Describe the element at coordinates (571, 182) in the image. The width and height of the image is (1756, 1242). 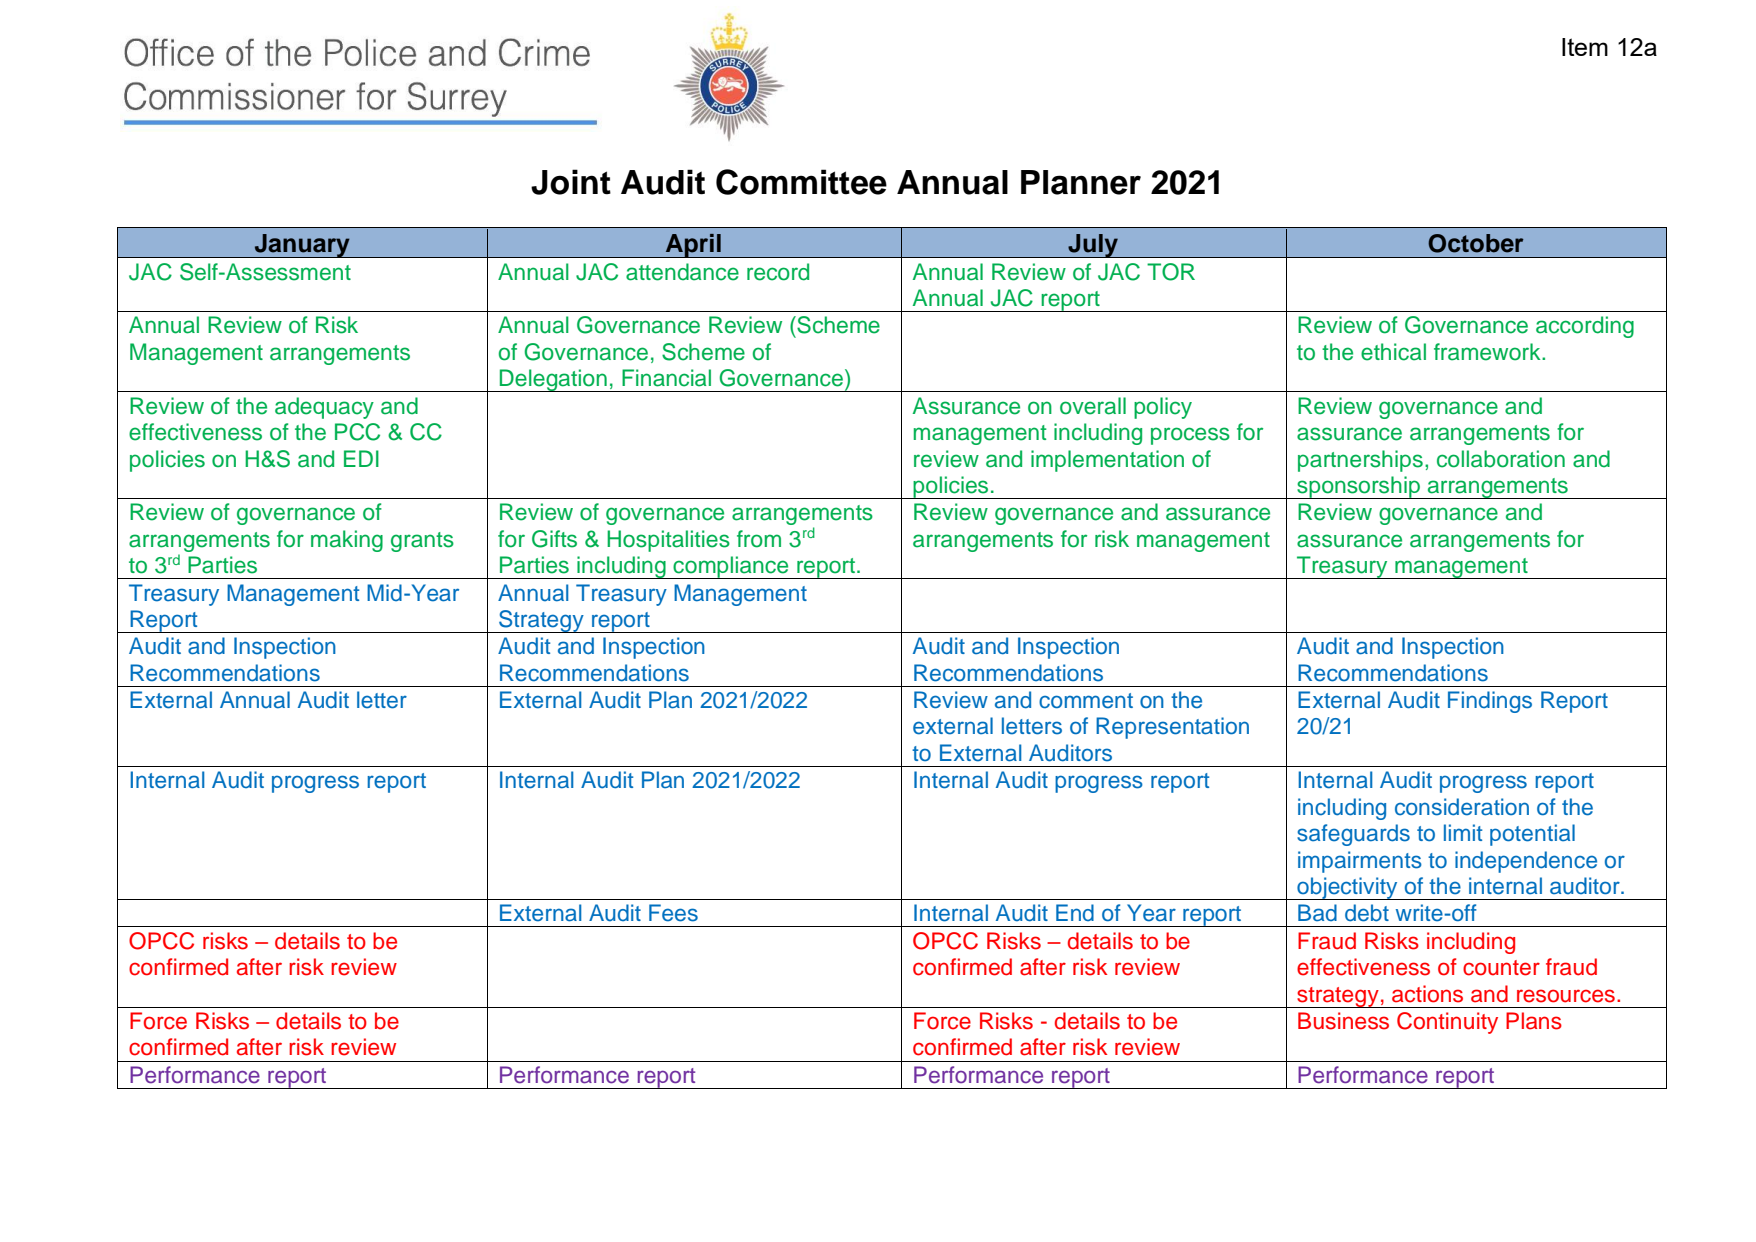
I see `Joint` at that location.
